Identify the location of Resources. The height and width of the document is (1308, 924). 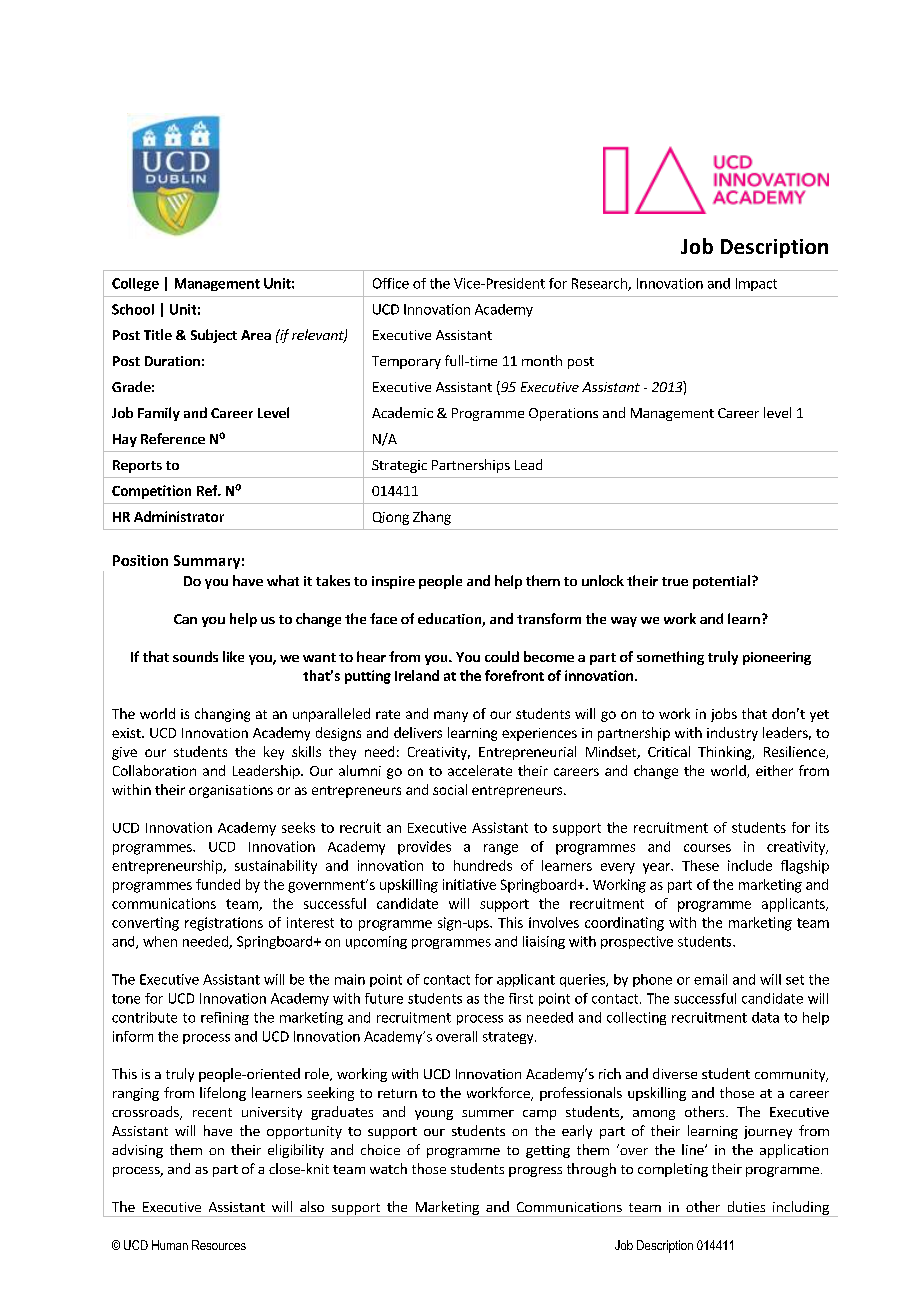
(219, 1245).
